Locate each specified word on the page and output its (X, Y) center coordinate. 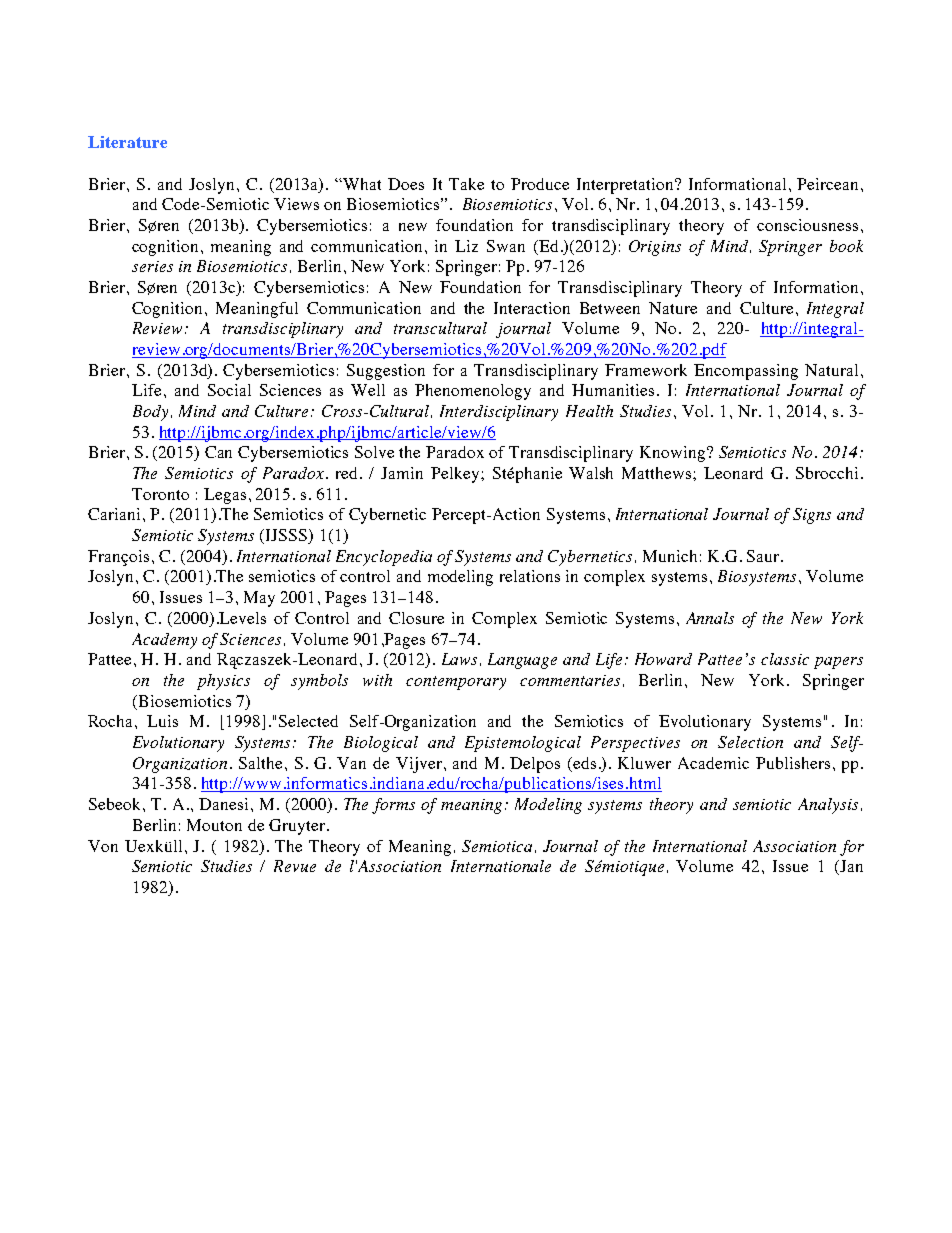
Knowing (674, 454)
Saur (764, 556)
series (152, 266)
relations (530, 576)
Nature (673, 308)
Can (218, 452)
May (259, 599)
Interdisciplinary (499, 413)
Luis (162, 721)
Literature (127, 142)
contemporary (456, 683)
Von (103, 846)
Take (466, 184)
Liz (466, 246)
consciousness (807, 225)
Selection (750, 742)
